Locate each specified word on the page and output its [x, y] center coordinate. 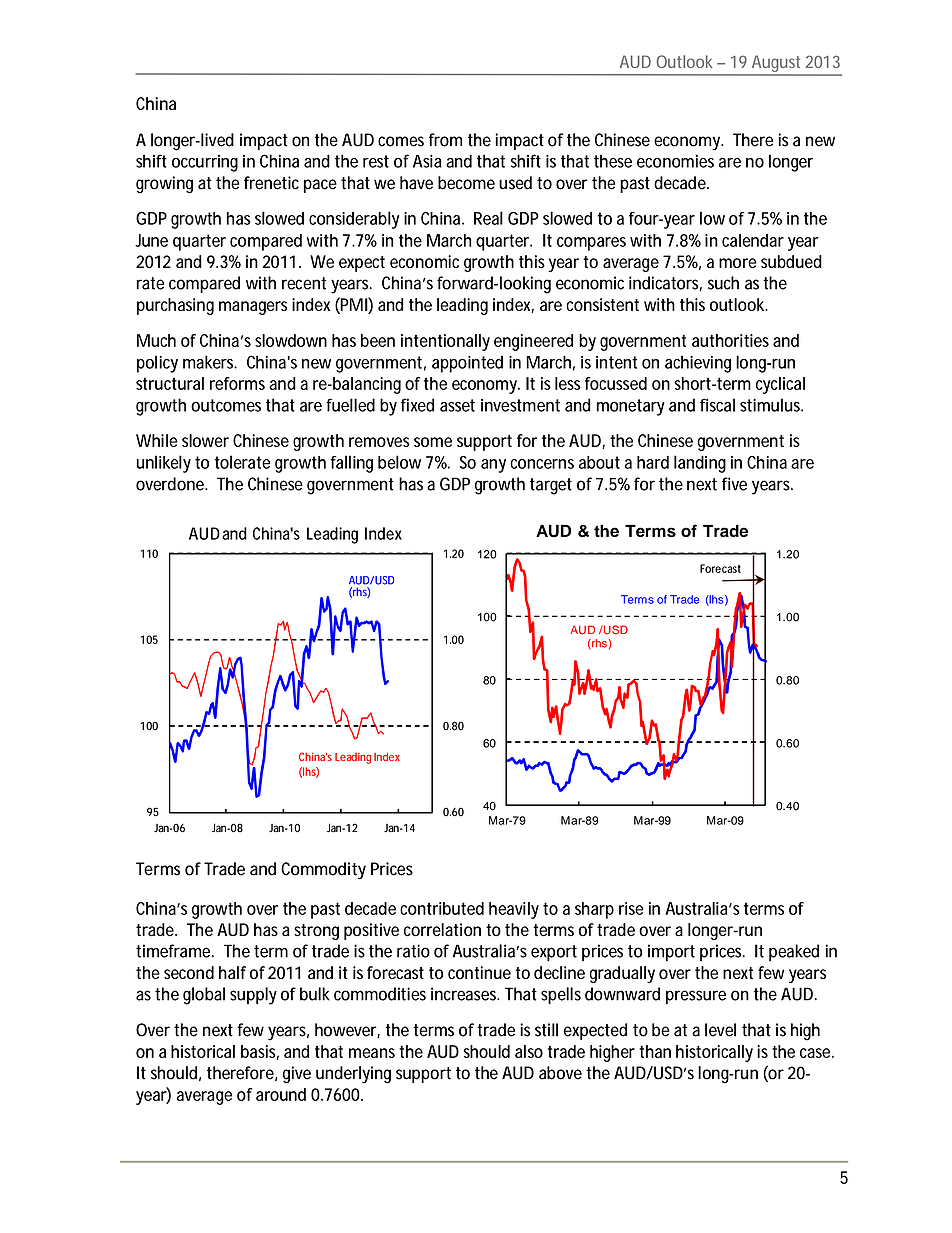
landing [700, 464]
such [723, 283]
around [281, 1094]
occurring [205, 163]
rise [631, 908]
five [734, 484]
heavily [514, 910]
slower [205, 440]
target [551, 486]
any [493, 466]
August [777, 65]
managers [253, 308]
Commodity [323, 870]
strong [316, 932]
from [445, 140]
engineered [533, 342]
